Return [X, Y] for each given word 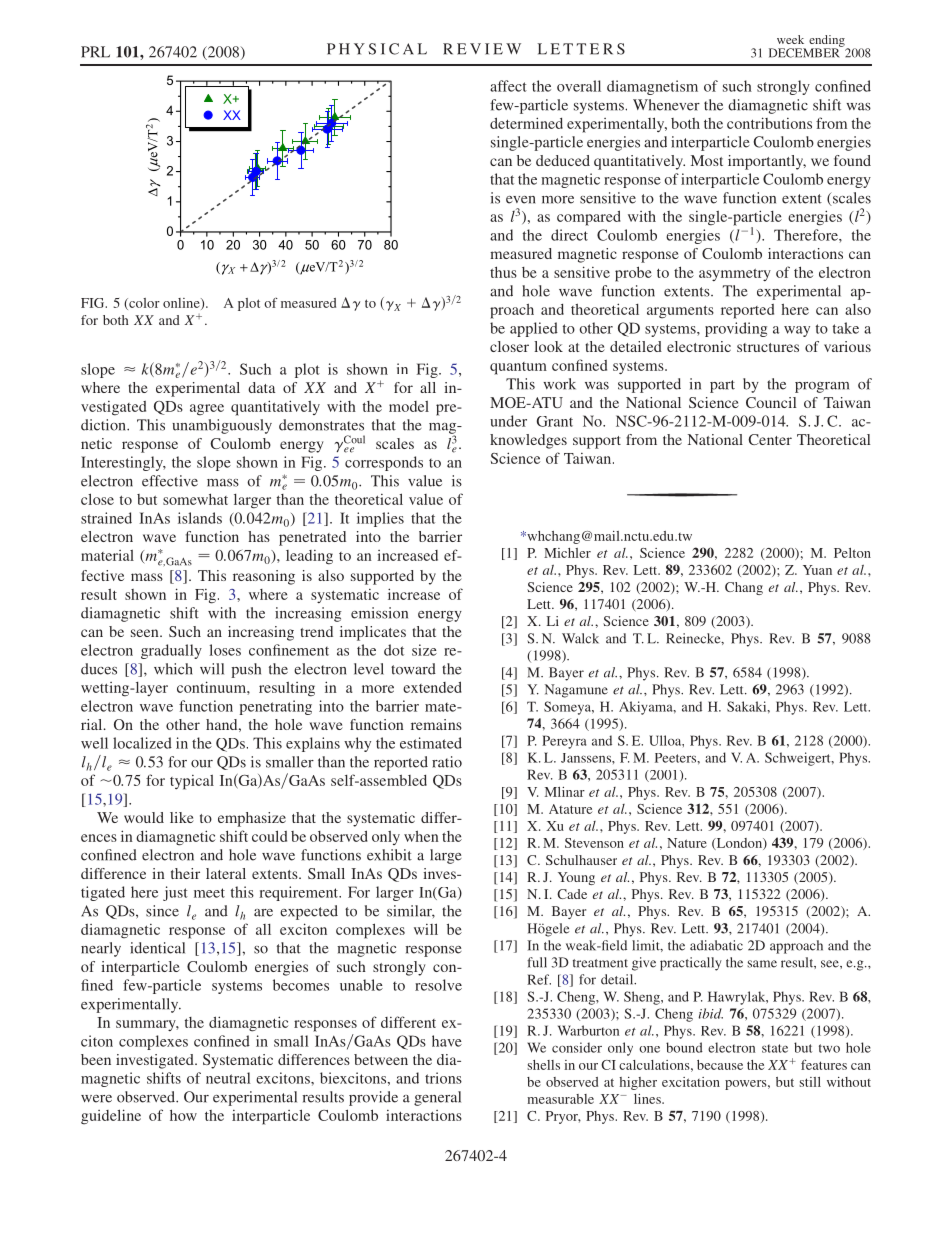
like [182, 817]
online [182, 304]
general [437, 1098]
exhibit [389, 855]
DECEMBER [805, 52]
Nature [687, 843]
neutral [228, 1078]
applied [534, 329]
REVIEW [482, 49]
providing [736, 329]
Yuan [817, 570]
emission [379, 613]
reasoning [264, 577]
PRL [95, 52]
